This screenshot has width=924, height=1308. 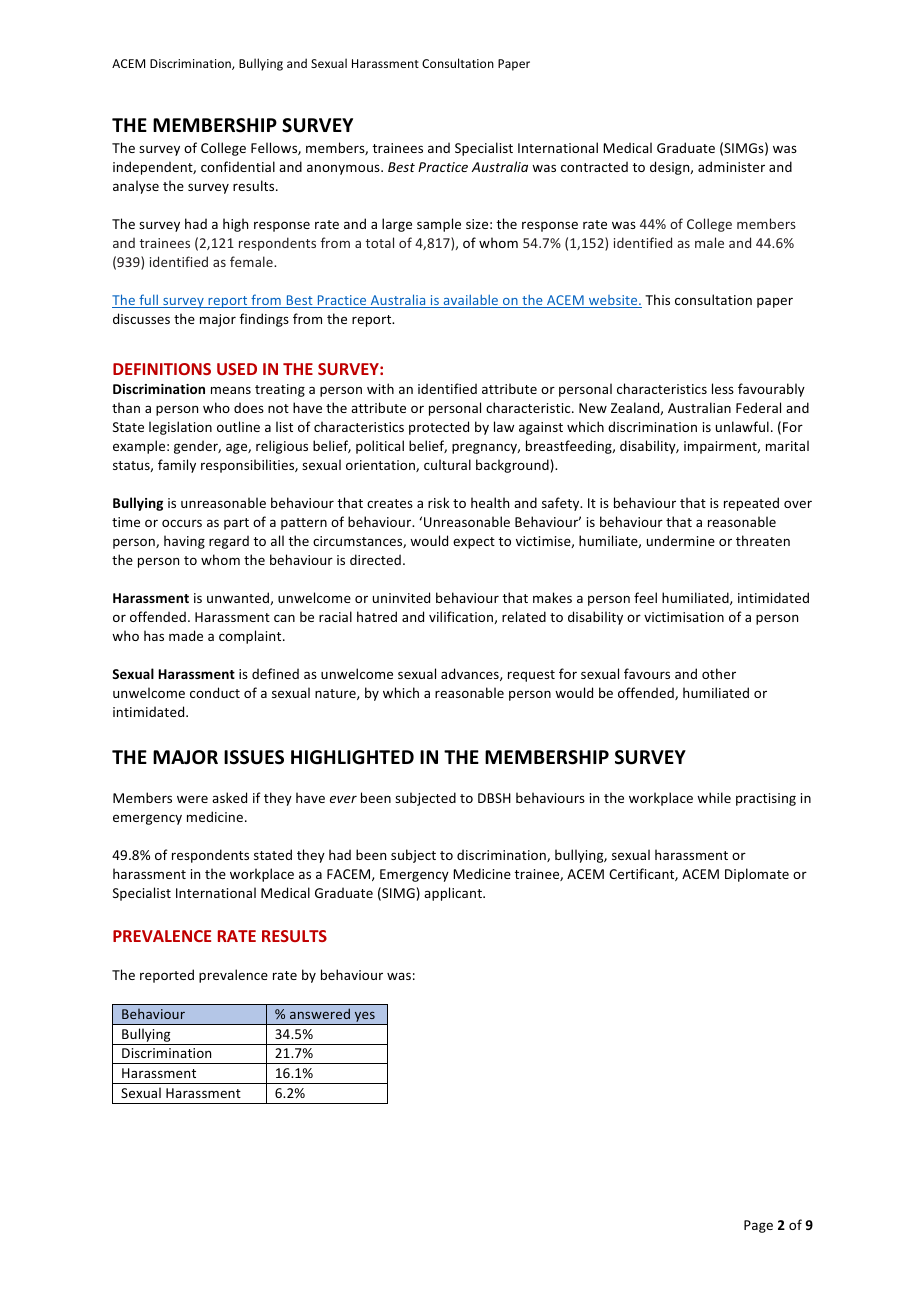 What do you see at coordinates (238, 166) in the screenshot?
I see `confidential` at bounding box center [238, 166].
